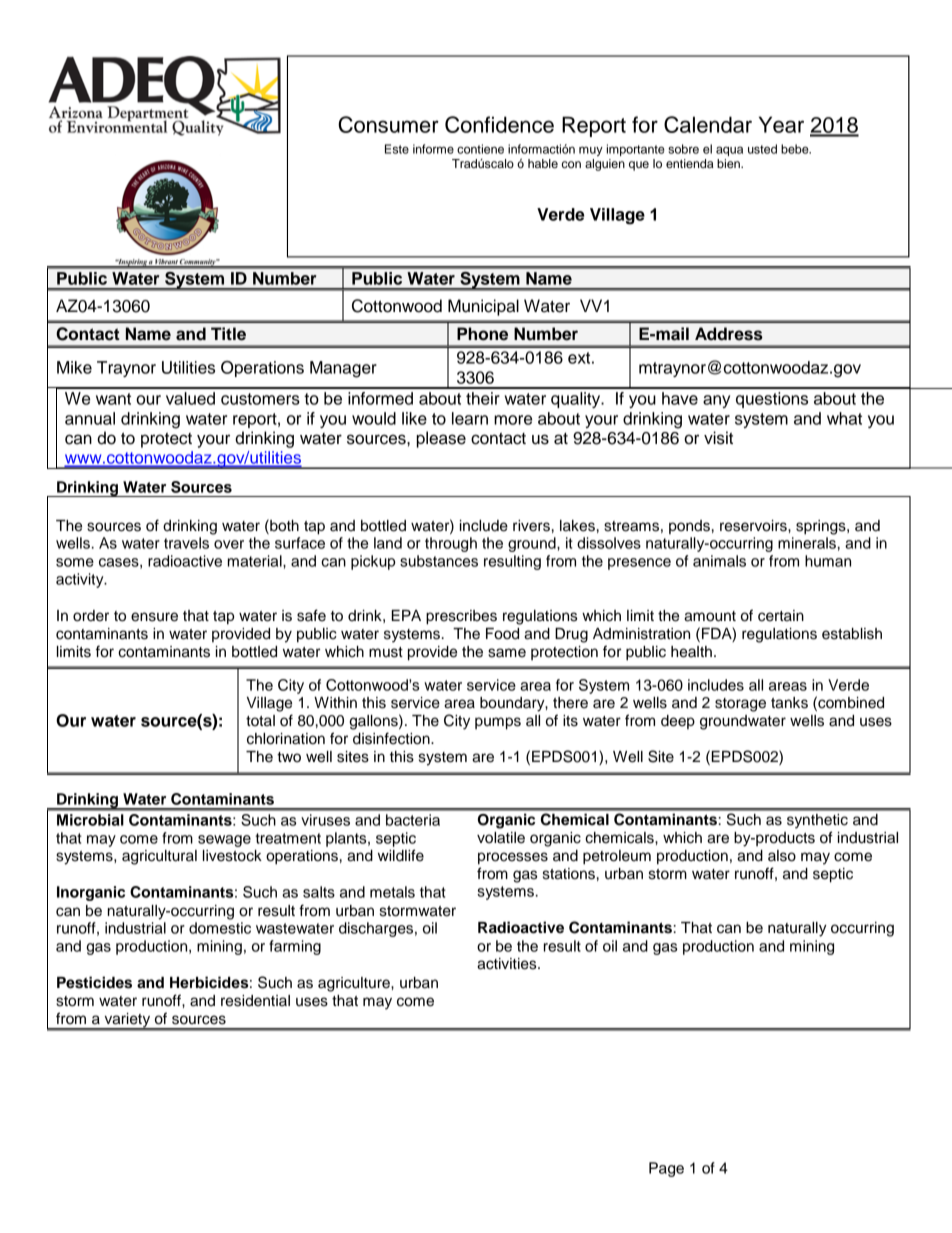 Image resolution: width=952 pixels, height=1233 pixels. I want to click on travels, so click(186, 543).
